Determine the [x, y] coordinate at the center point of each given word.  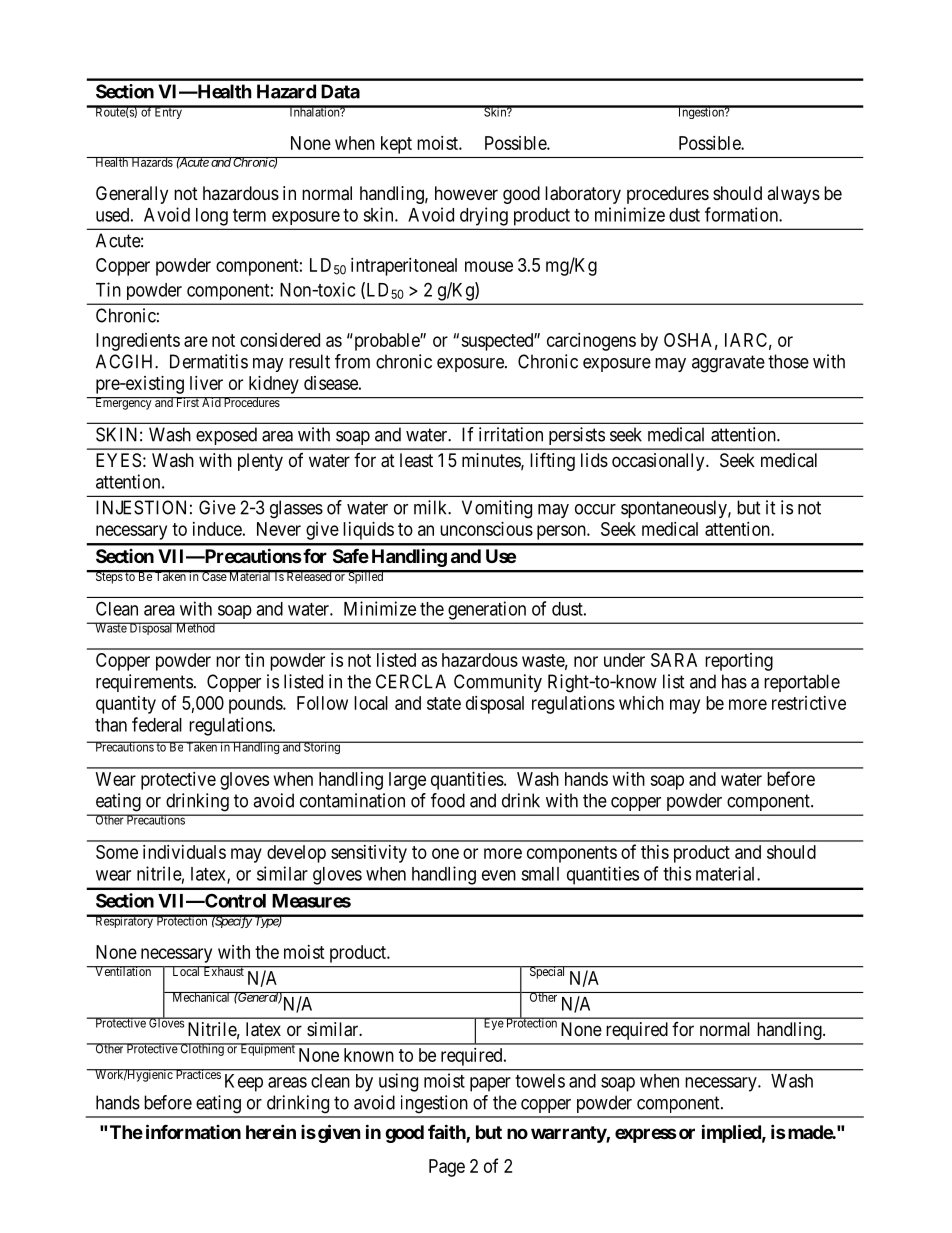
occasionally [659, 462]
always [793, 195]
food [448, 800]
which [641, 703]
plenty [260, 462]
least [416, 460]
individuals [184, 852]
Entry [168, 112]
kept [396, 145]
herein [271, 1131]
